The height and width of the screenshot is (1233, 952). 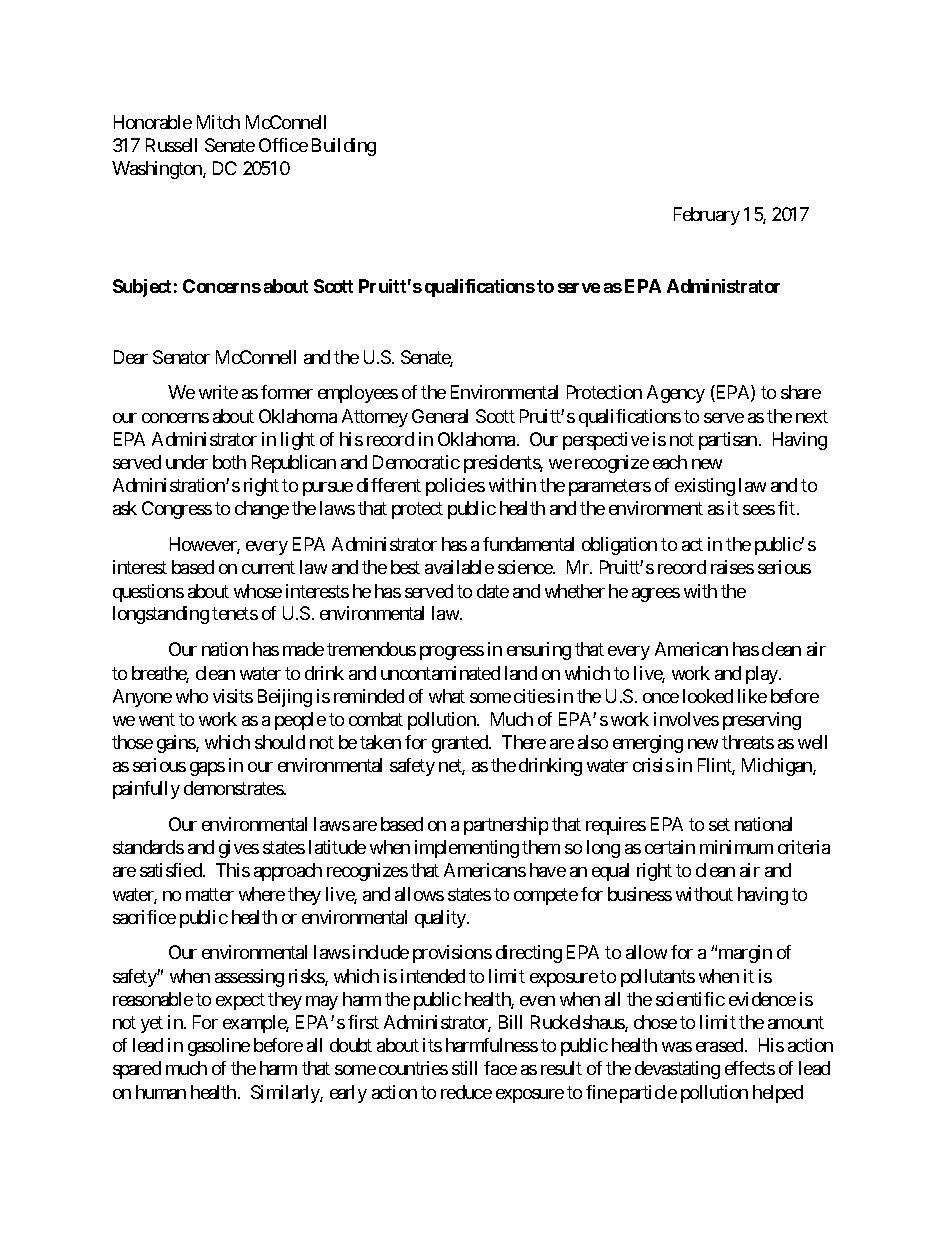 I want to click on policies, so click(x=455, y=487).
